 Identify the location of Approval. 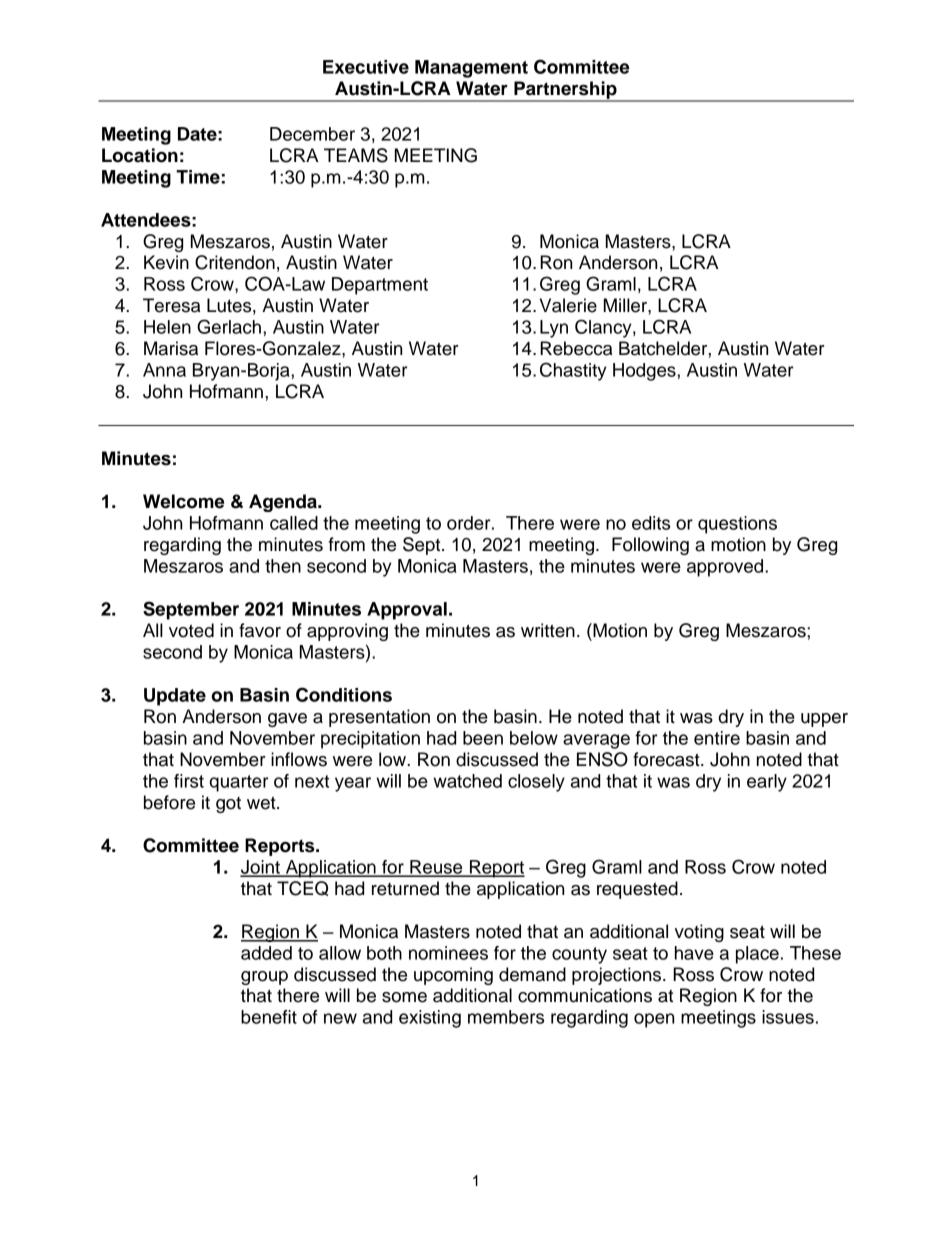
(407, 611).
